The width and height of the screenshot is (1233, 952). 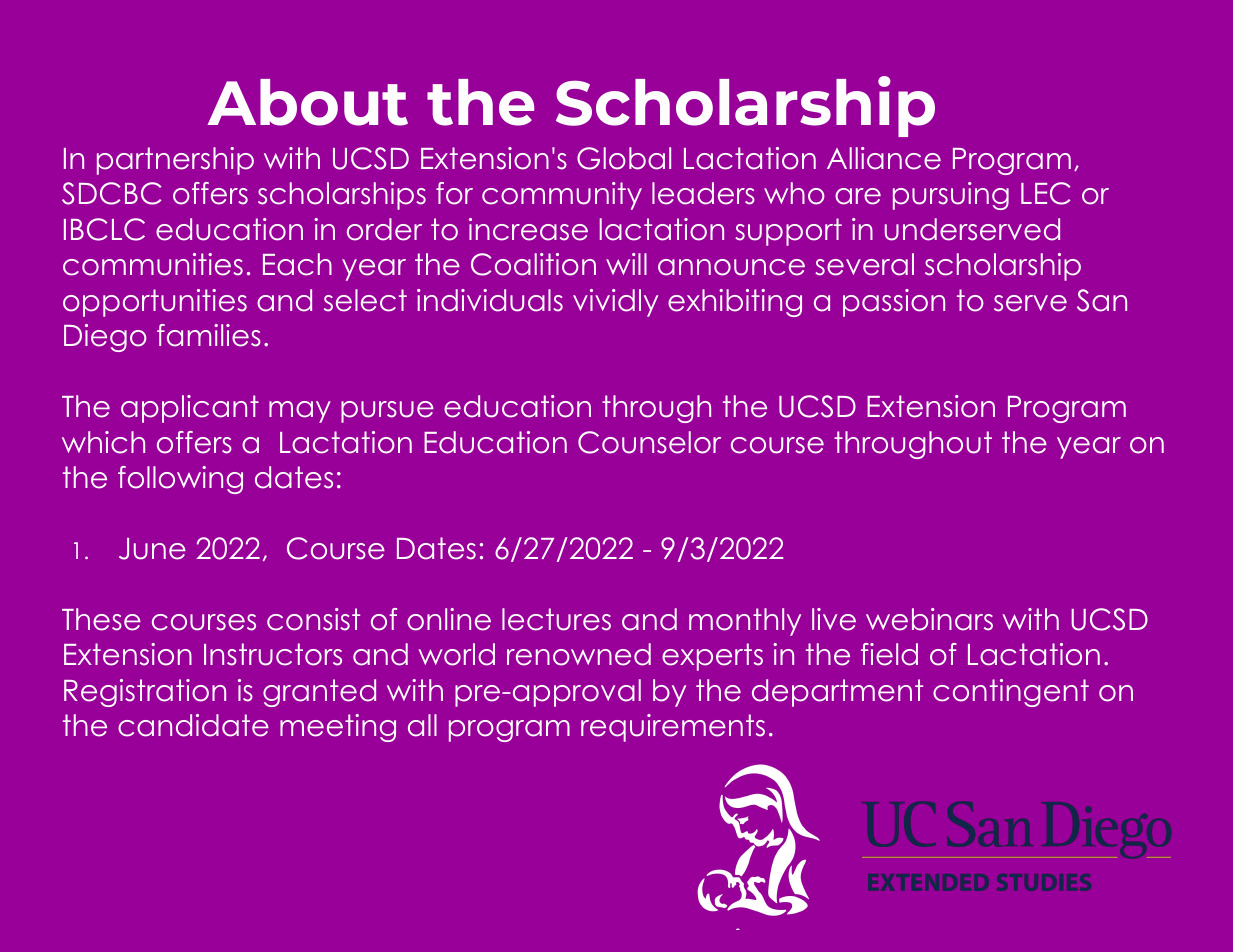 What do you see at coordinates (180, 480) in the screenshot?
I see `following` at bounding box center [180, 480].
